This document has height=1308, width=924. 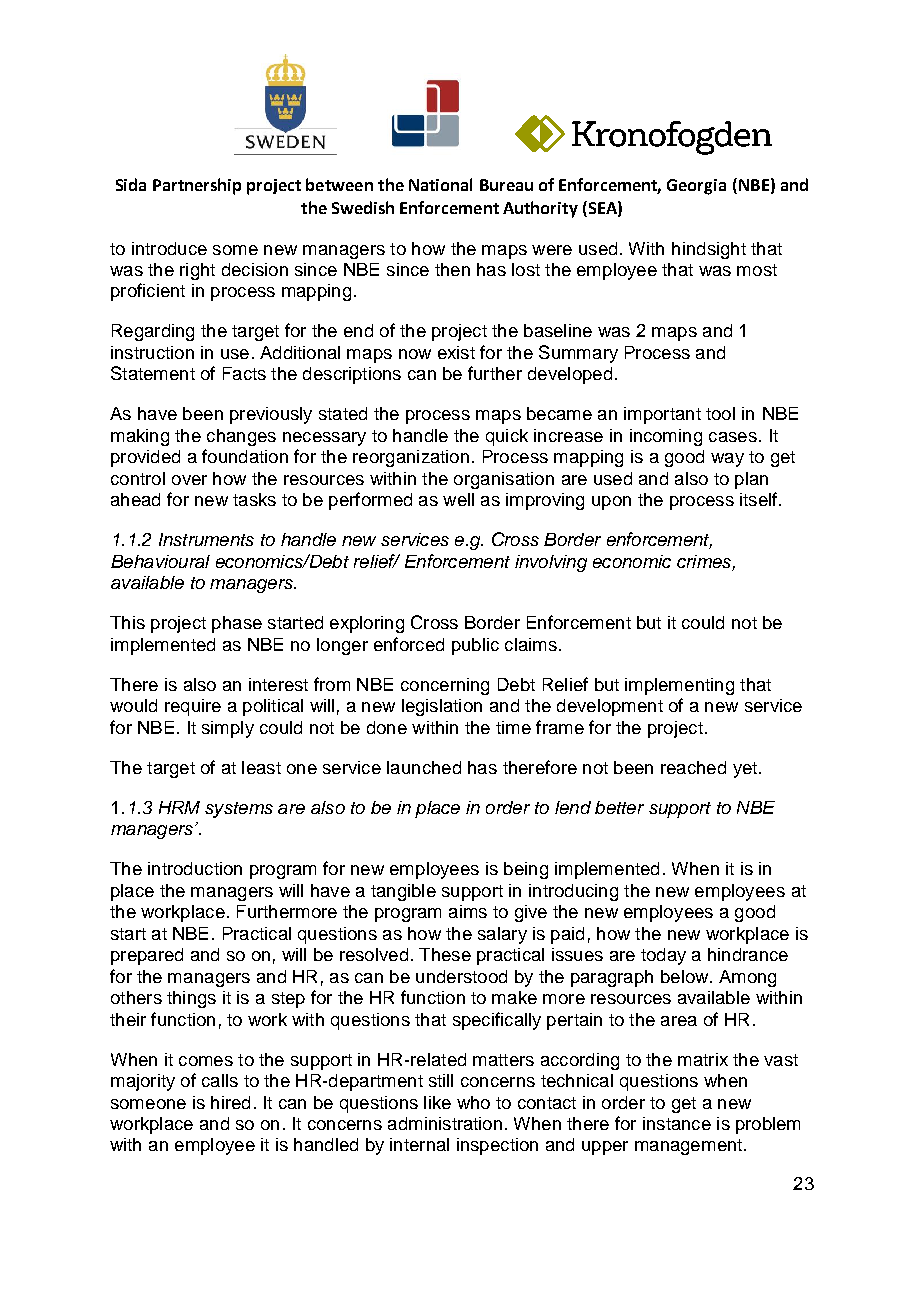 I want to click on National, so click(x=440, y=184).
